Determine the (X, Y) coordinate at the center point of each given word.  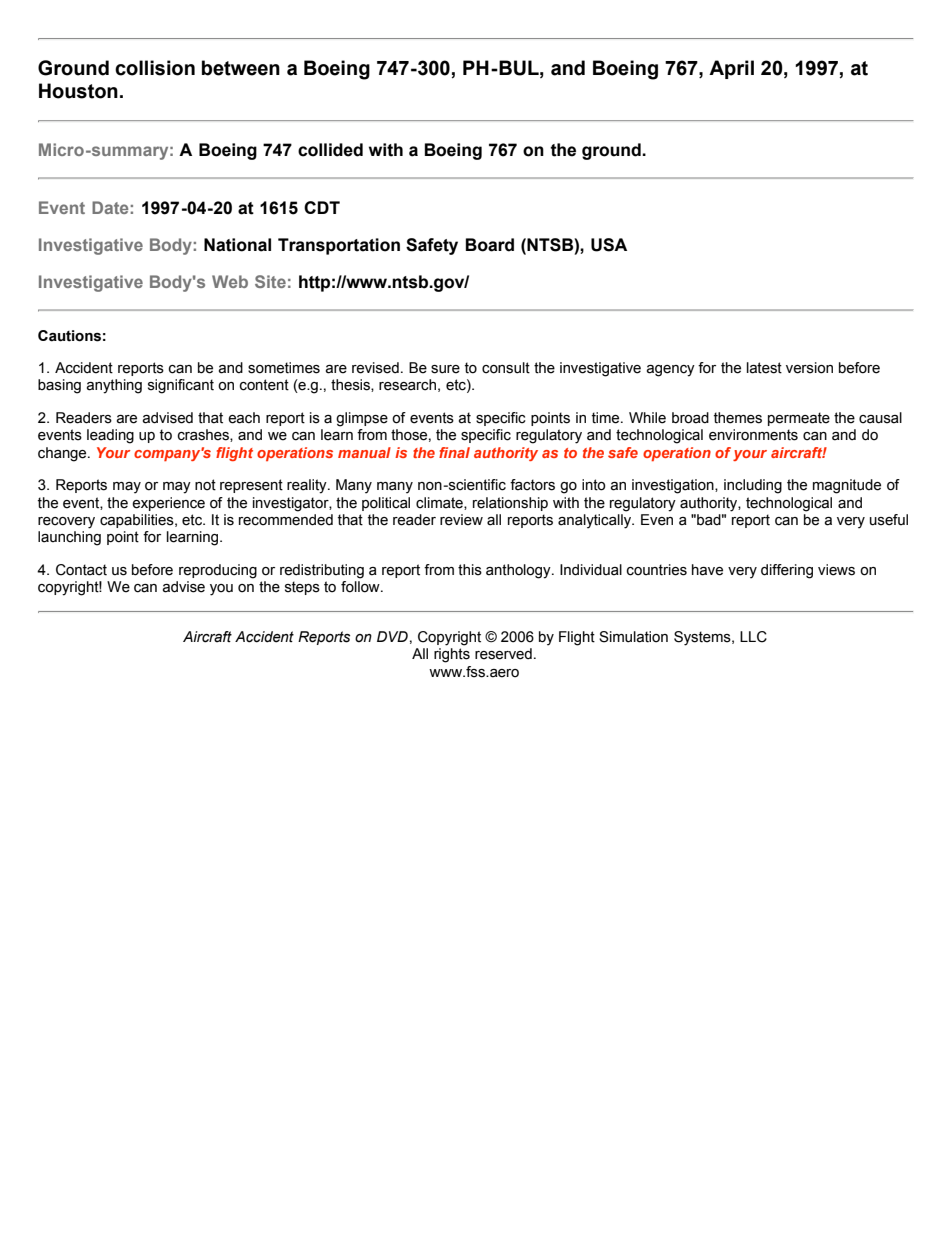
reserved (503, 654)
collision (155, 68)
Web (230, 281)
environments (753, 435)
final (454, 452)
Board (490, 245)
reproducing (218, 571)
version (809, 368)
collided (330, 150)
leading (110, 436)
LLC (753, 637)
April (731, 69)
